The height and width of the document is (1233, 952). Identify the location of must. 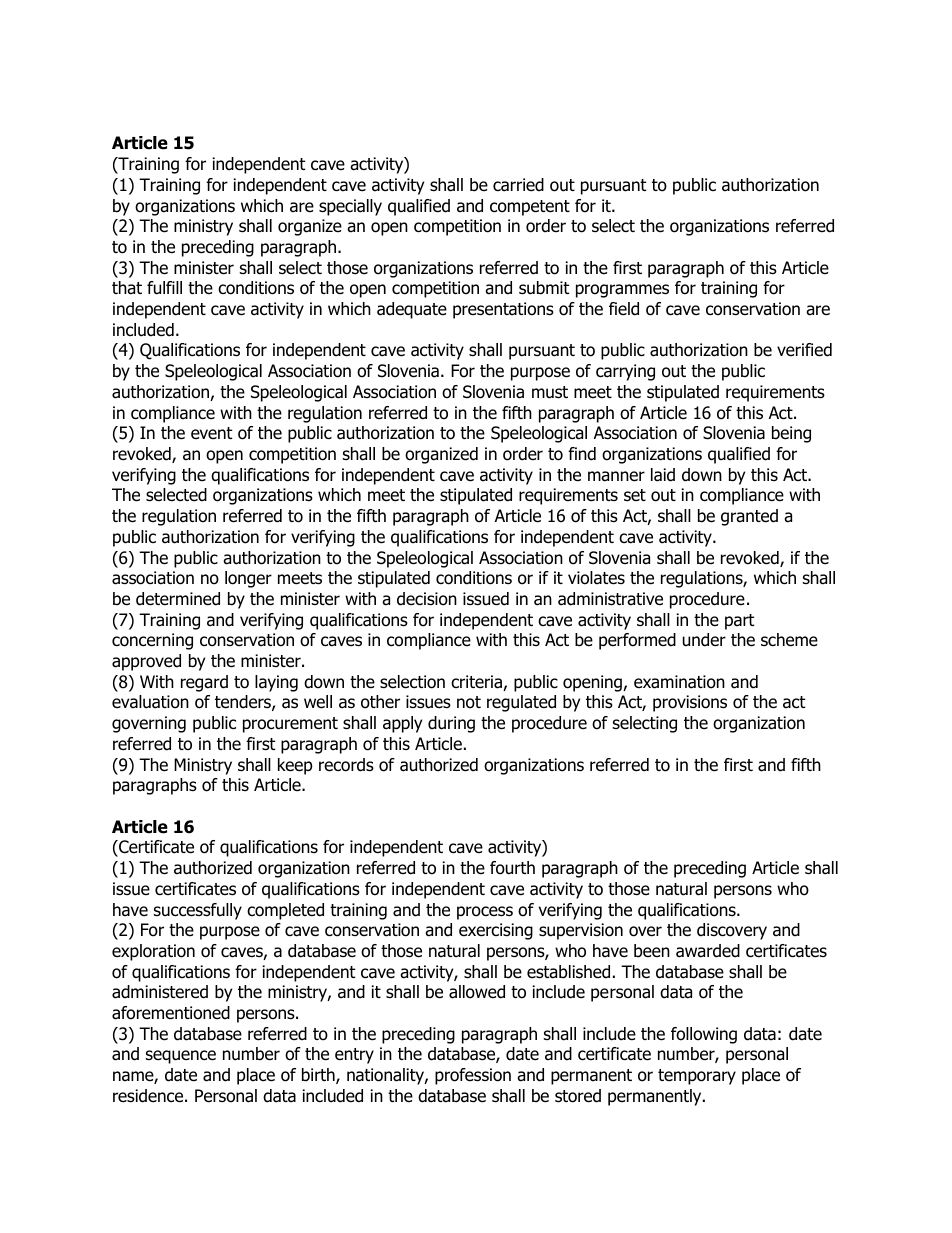
(550, 392).
